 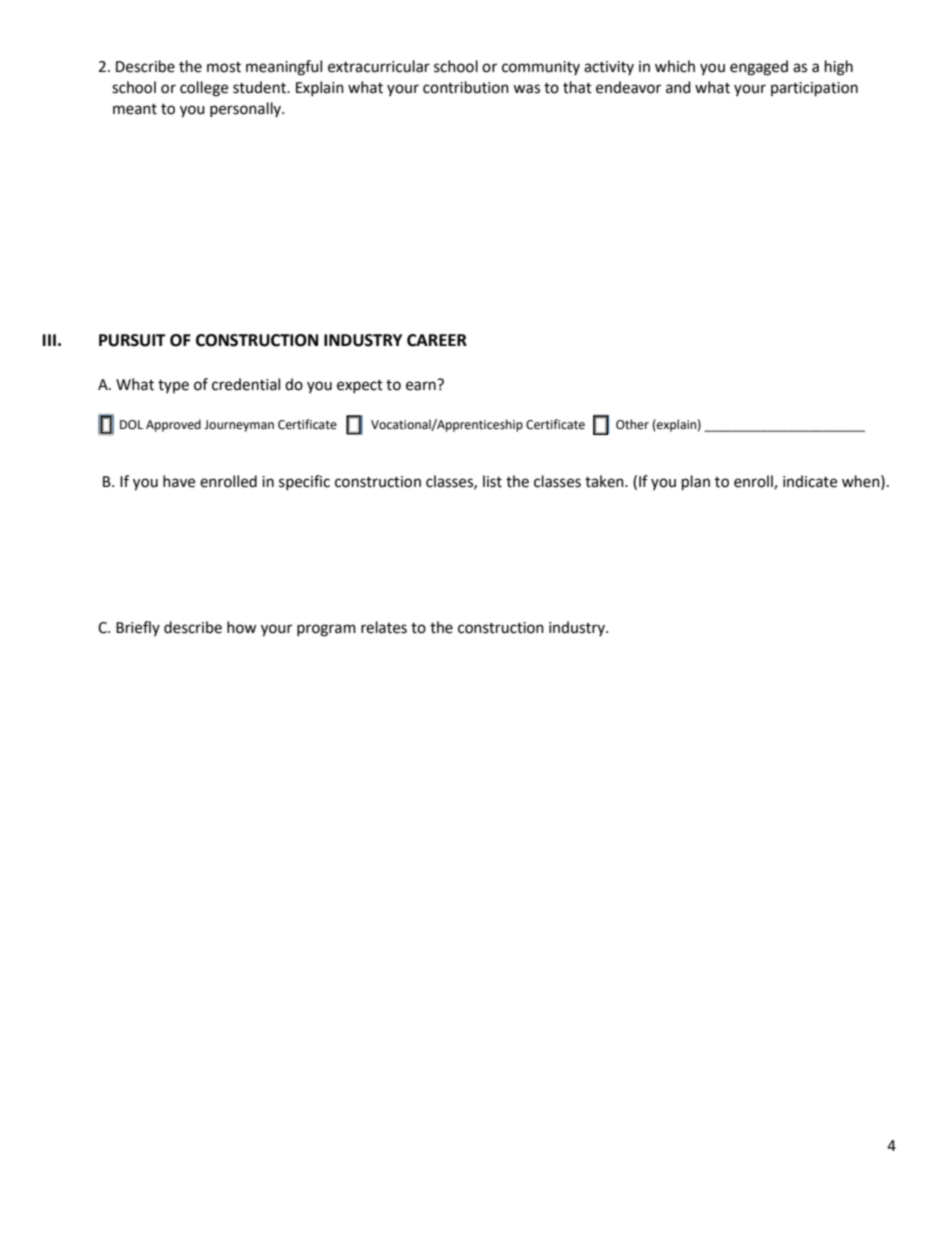 What do you see at coordinates (466, 87) in the document?
I see `contribution` at bounding box center [466, 87].
